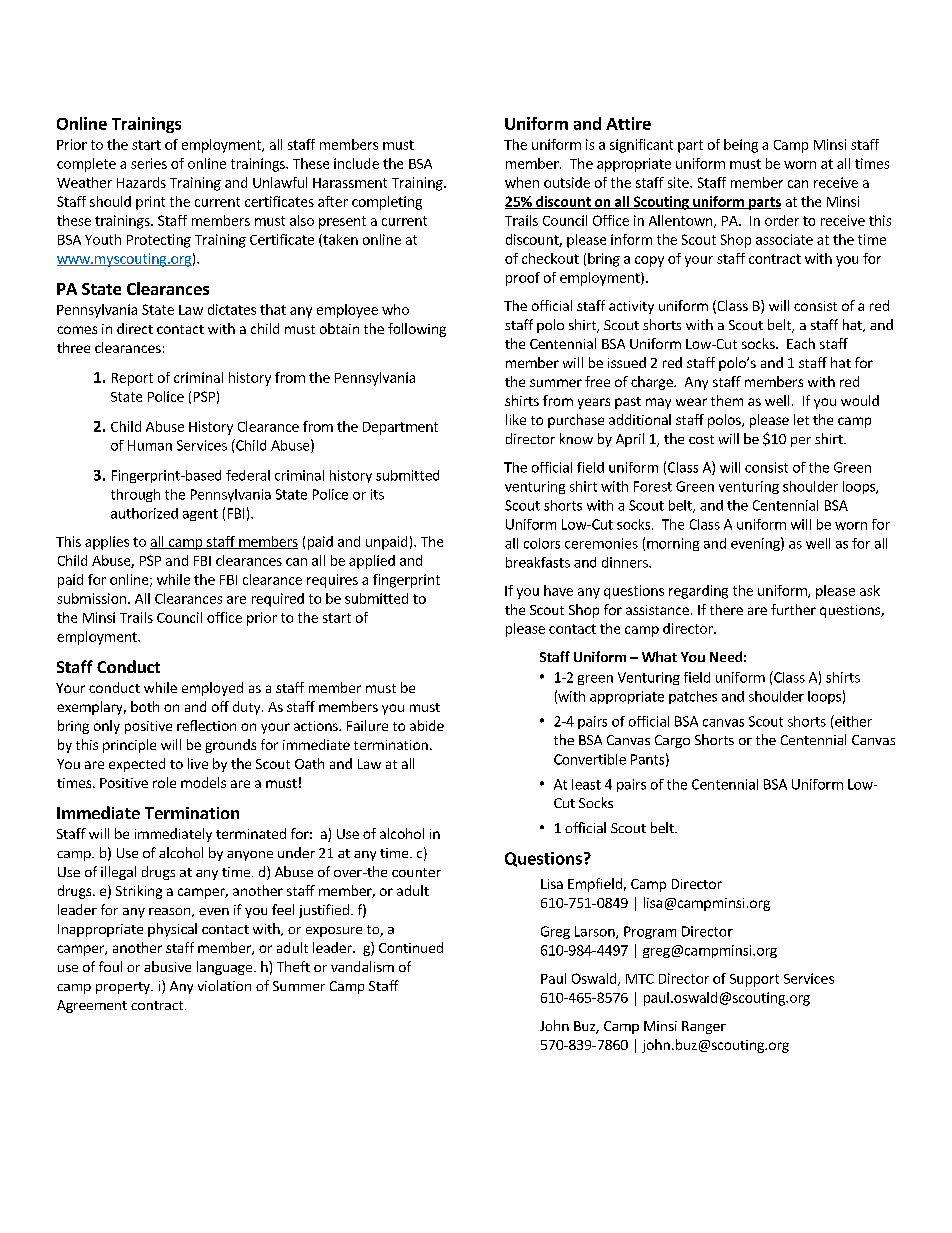 The width and height of the screenshot is (952, 1233). I want to click on Support, so click(754, 980).
